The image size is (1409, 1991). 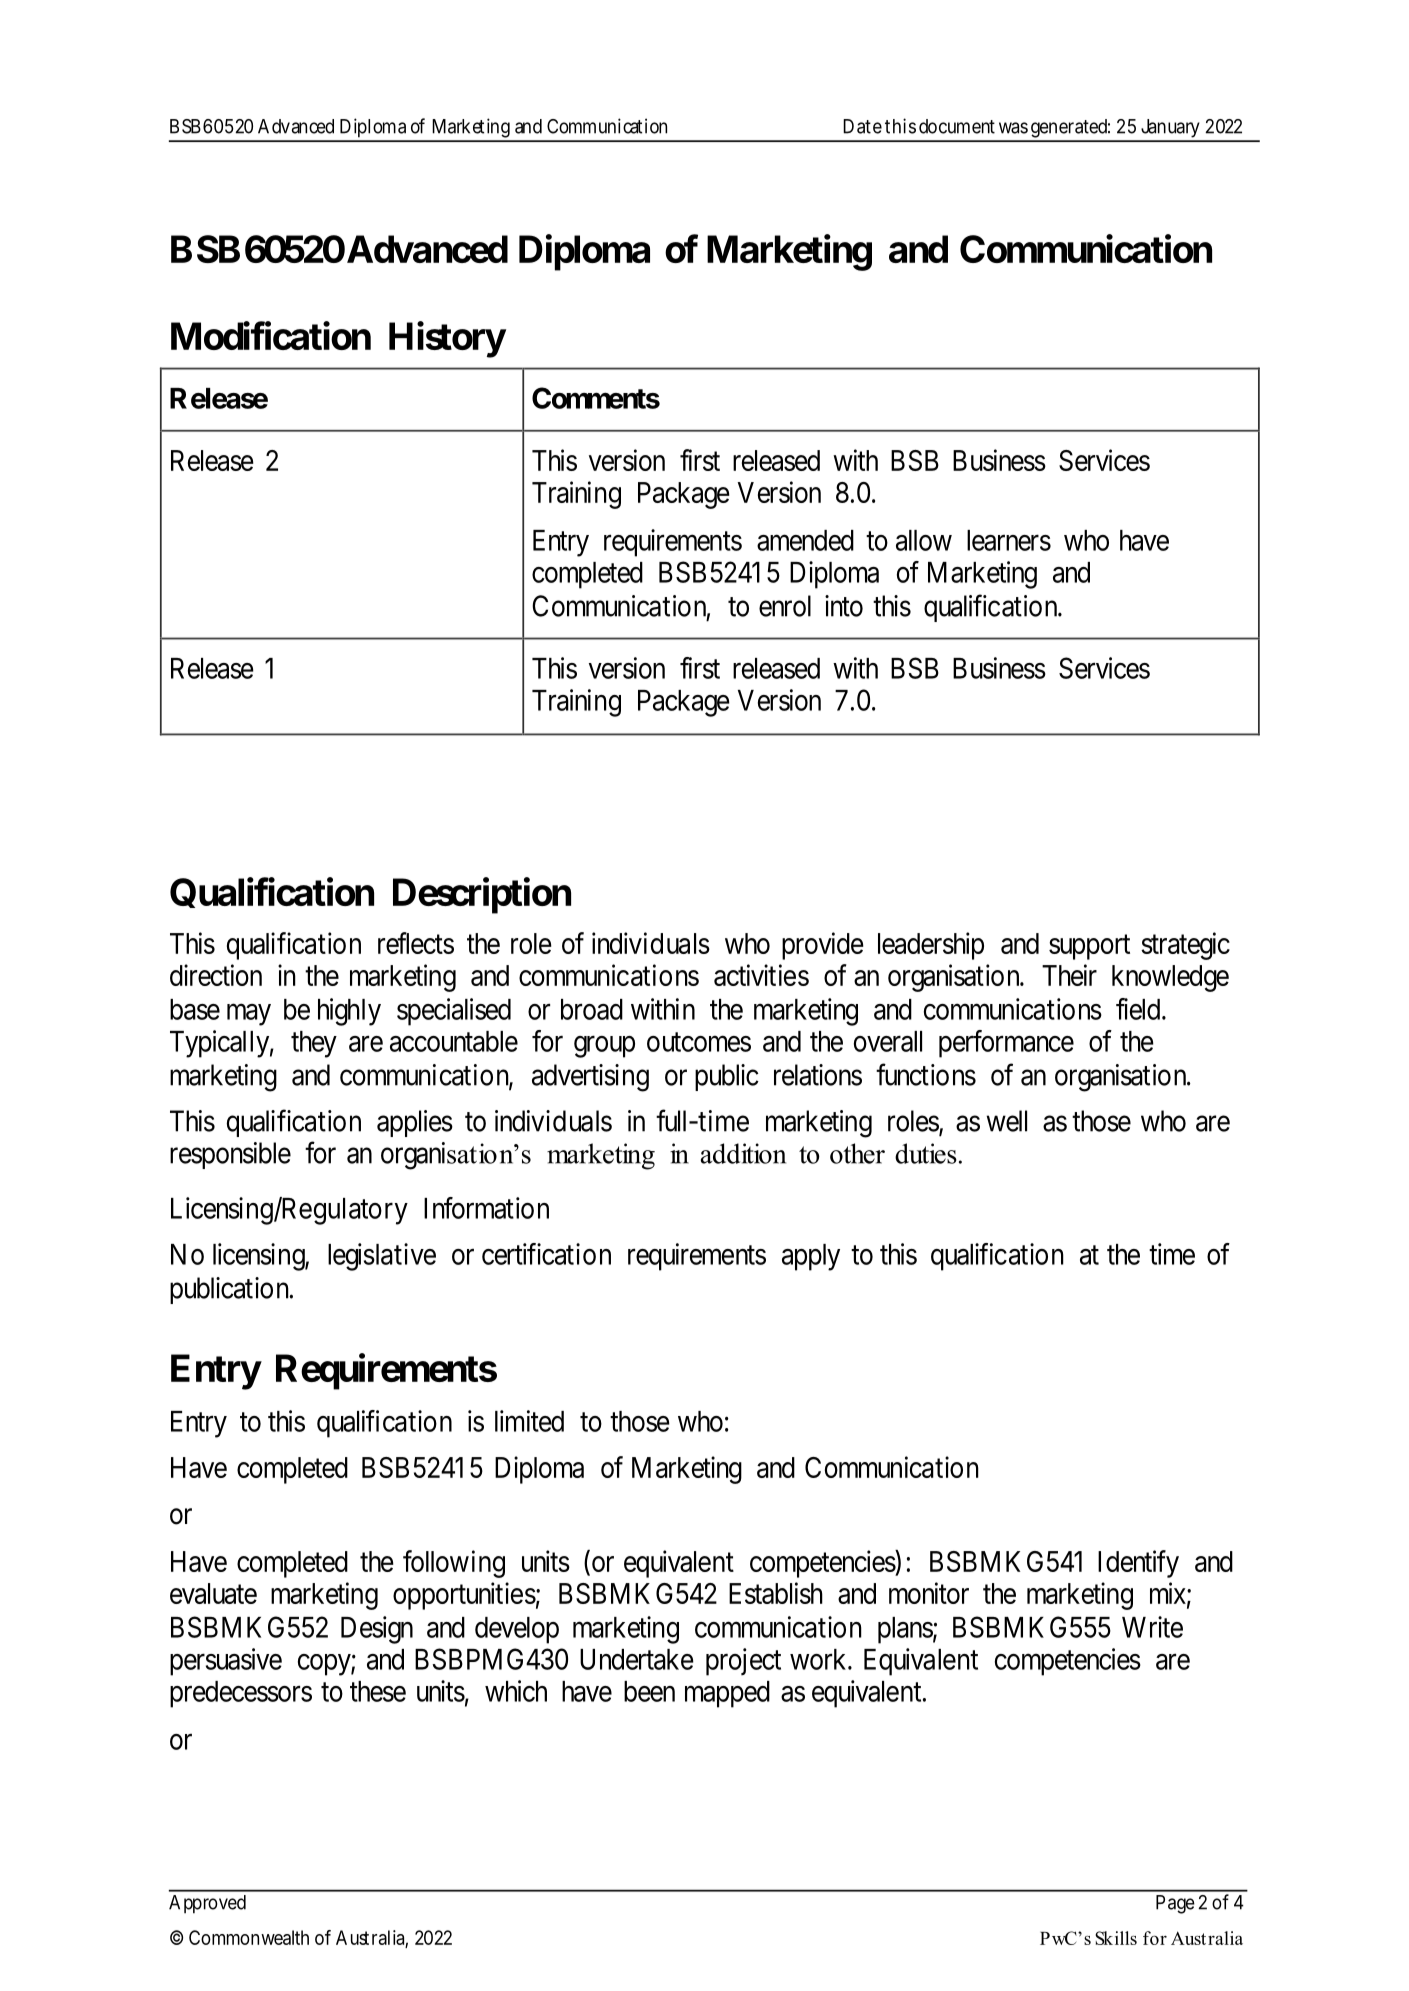 I want to click on mapped, so click(x=727, y=1694).
